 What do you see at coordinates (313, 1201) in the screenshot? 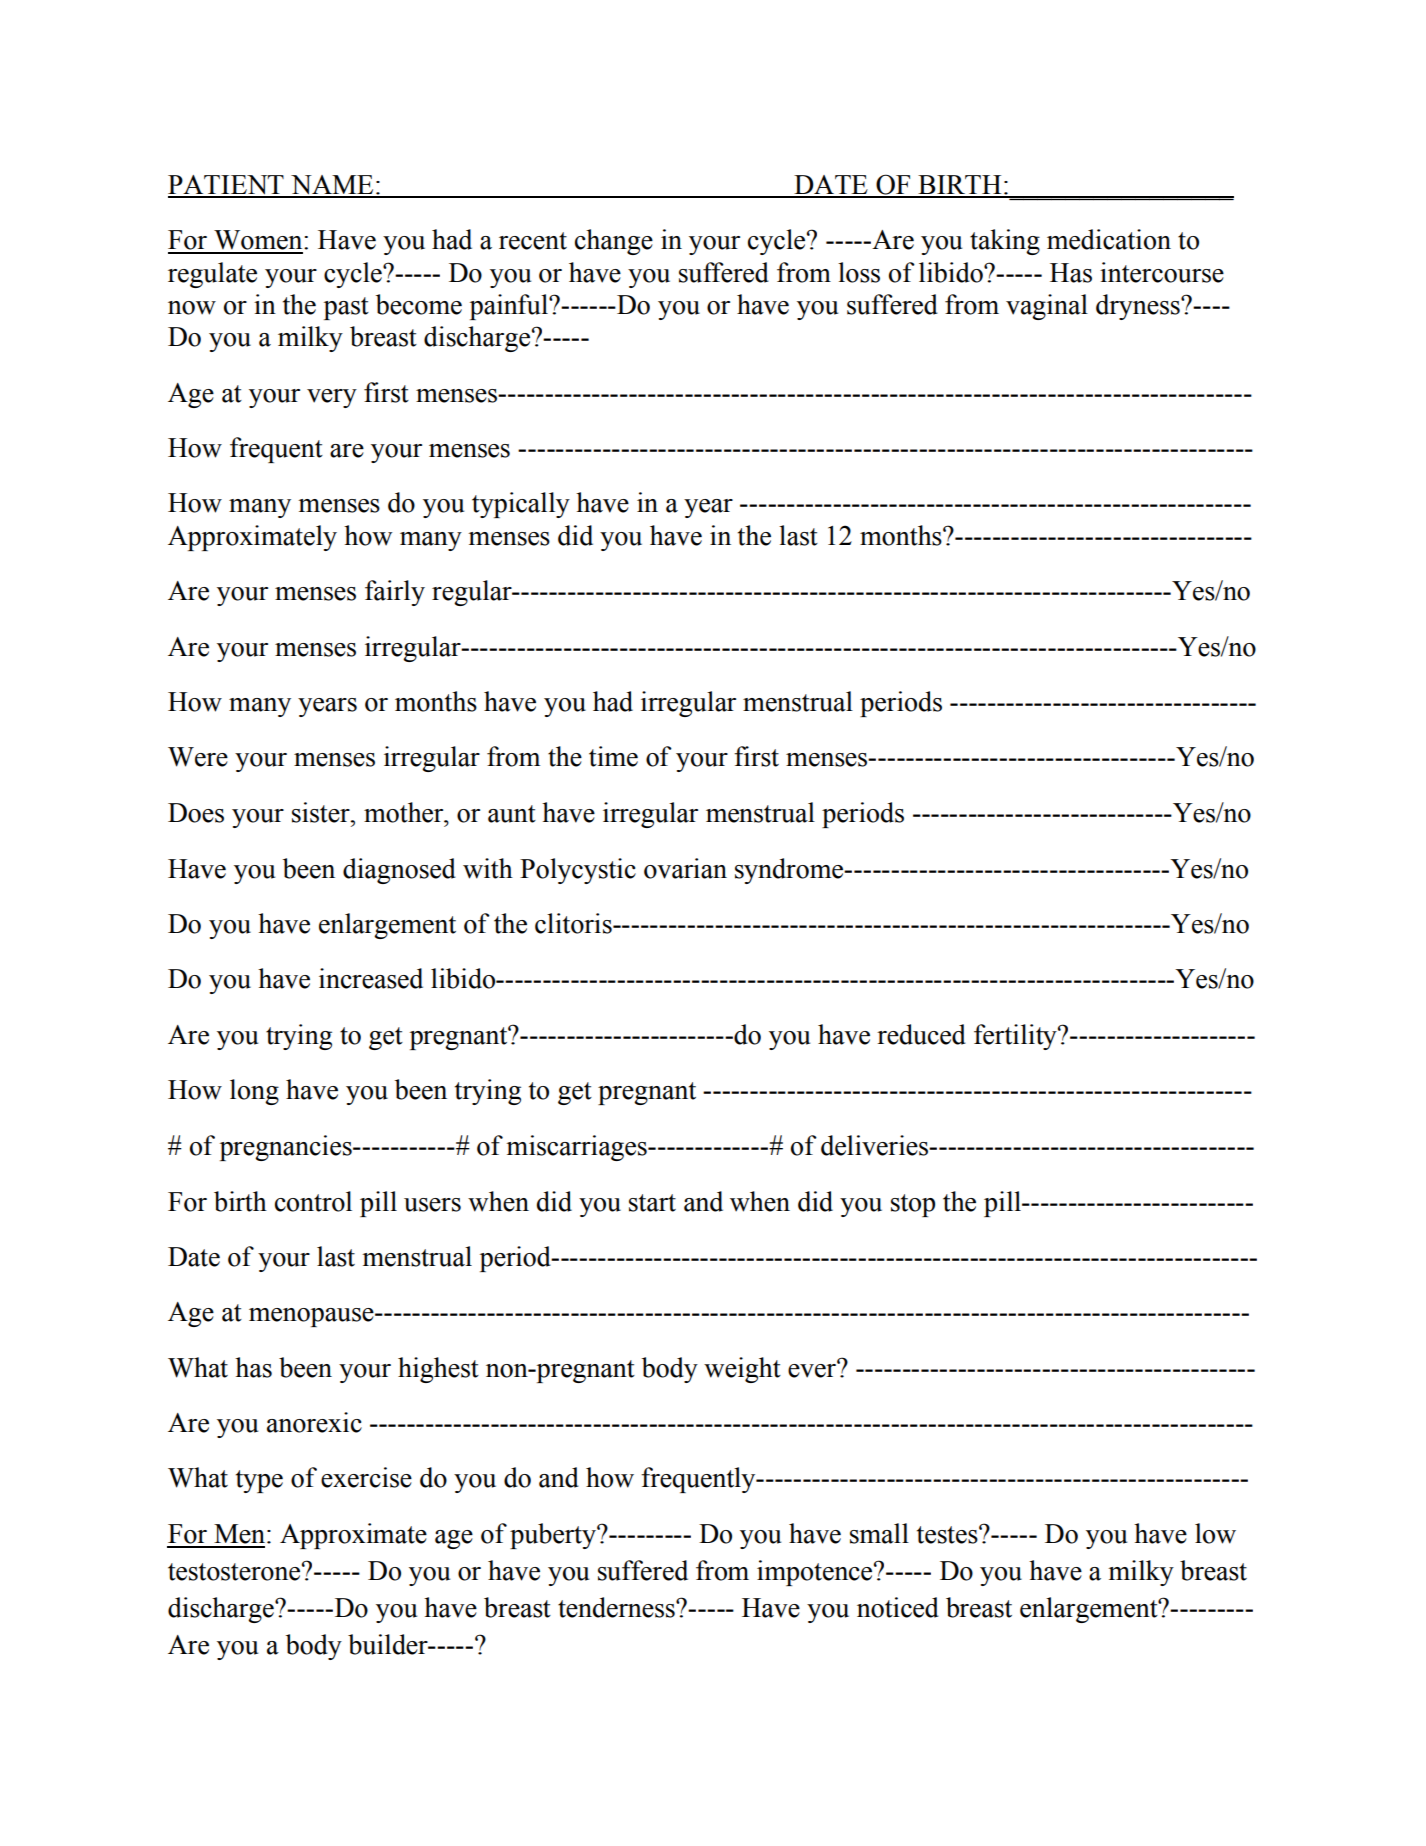
I see `control` at bounding box center [313, 1201].
